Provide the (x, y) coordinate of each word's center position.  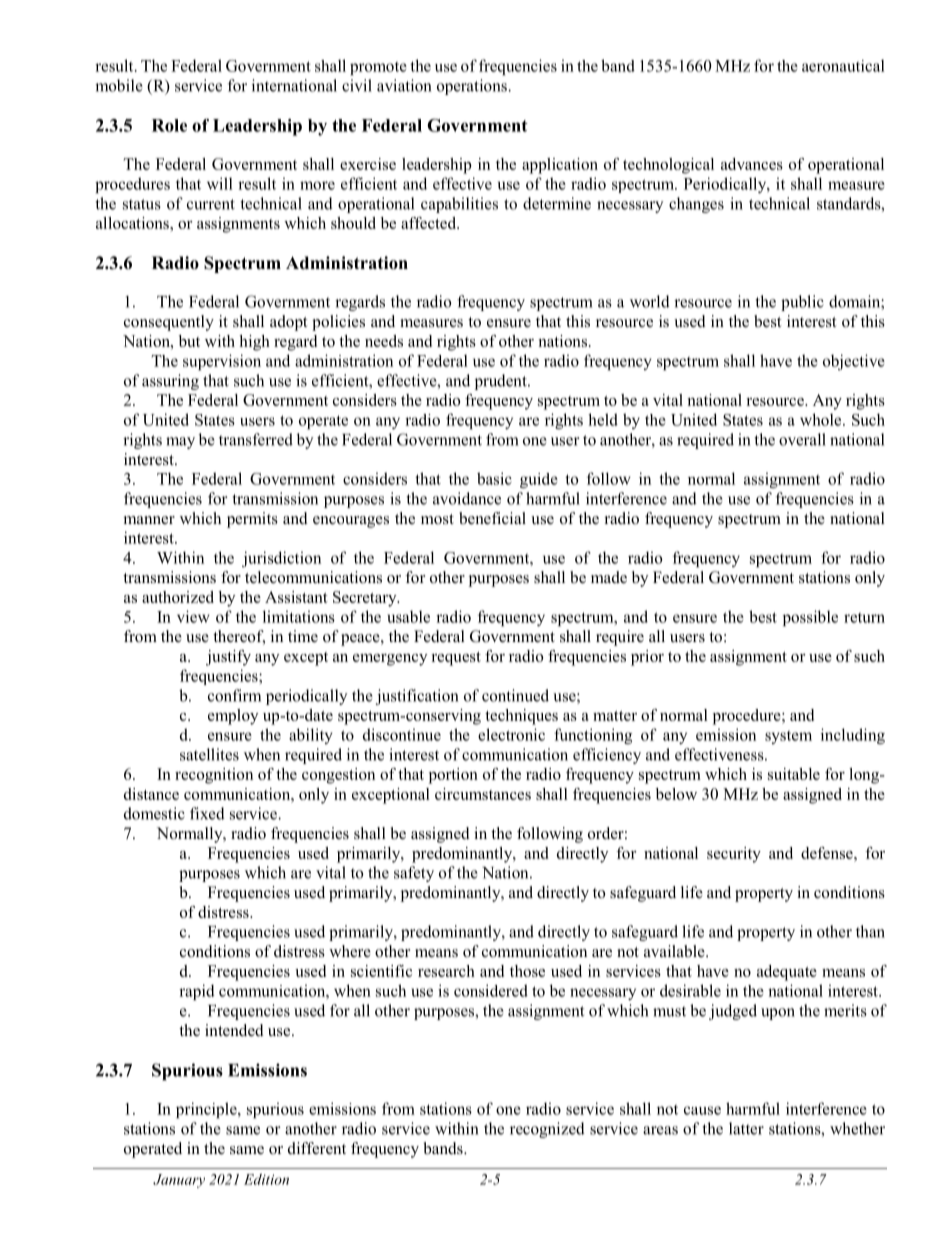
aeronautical (843, 65)
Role (169, 125)
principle (207, 1110)
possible (810, 618)
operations (473, 87)
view (193, 616)
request (456, 659)
